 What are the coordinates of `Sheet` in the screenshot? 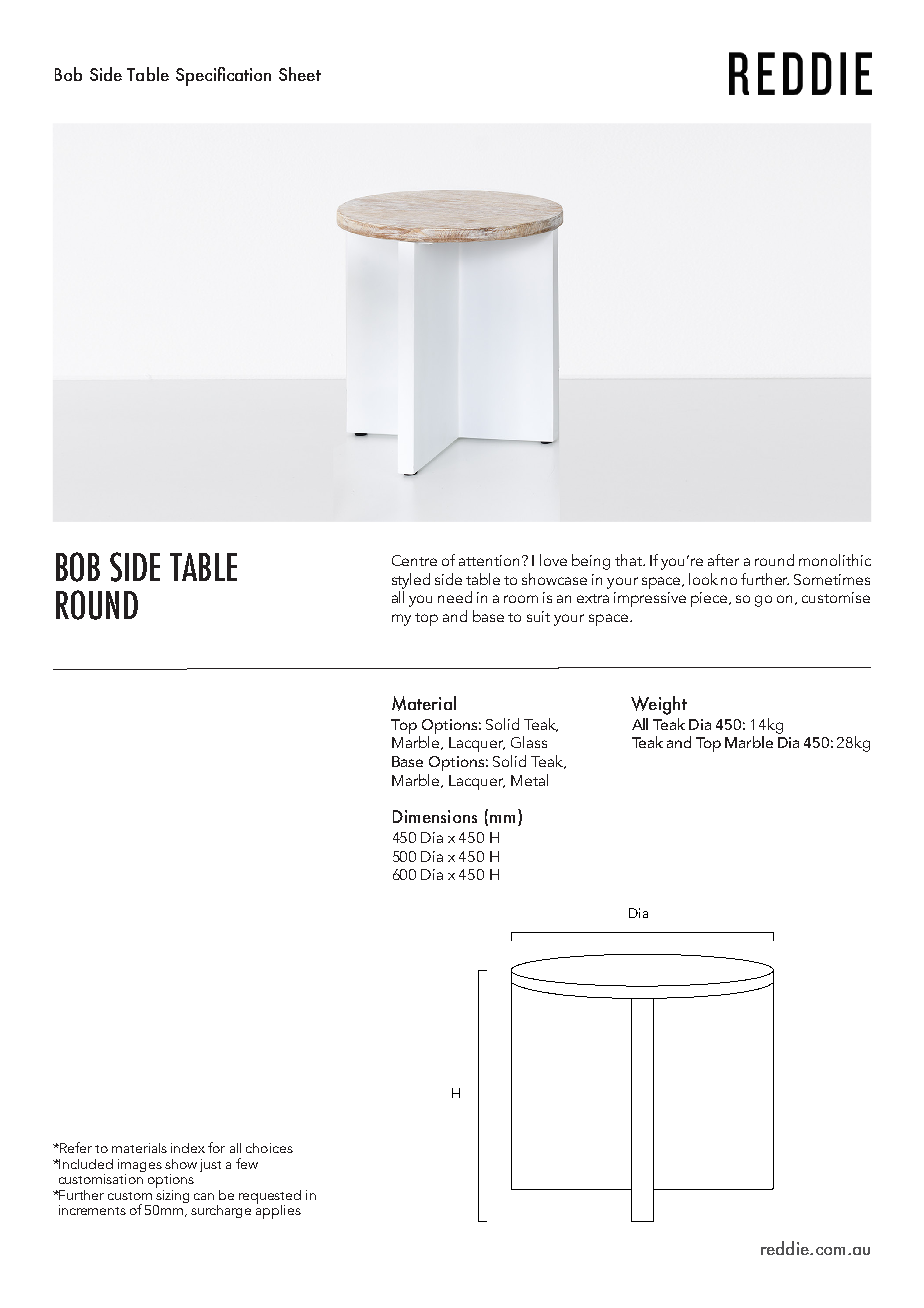 It's located at (300, 74).
